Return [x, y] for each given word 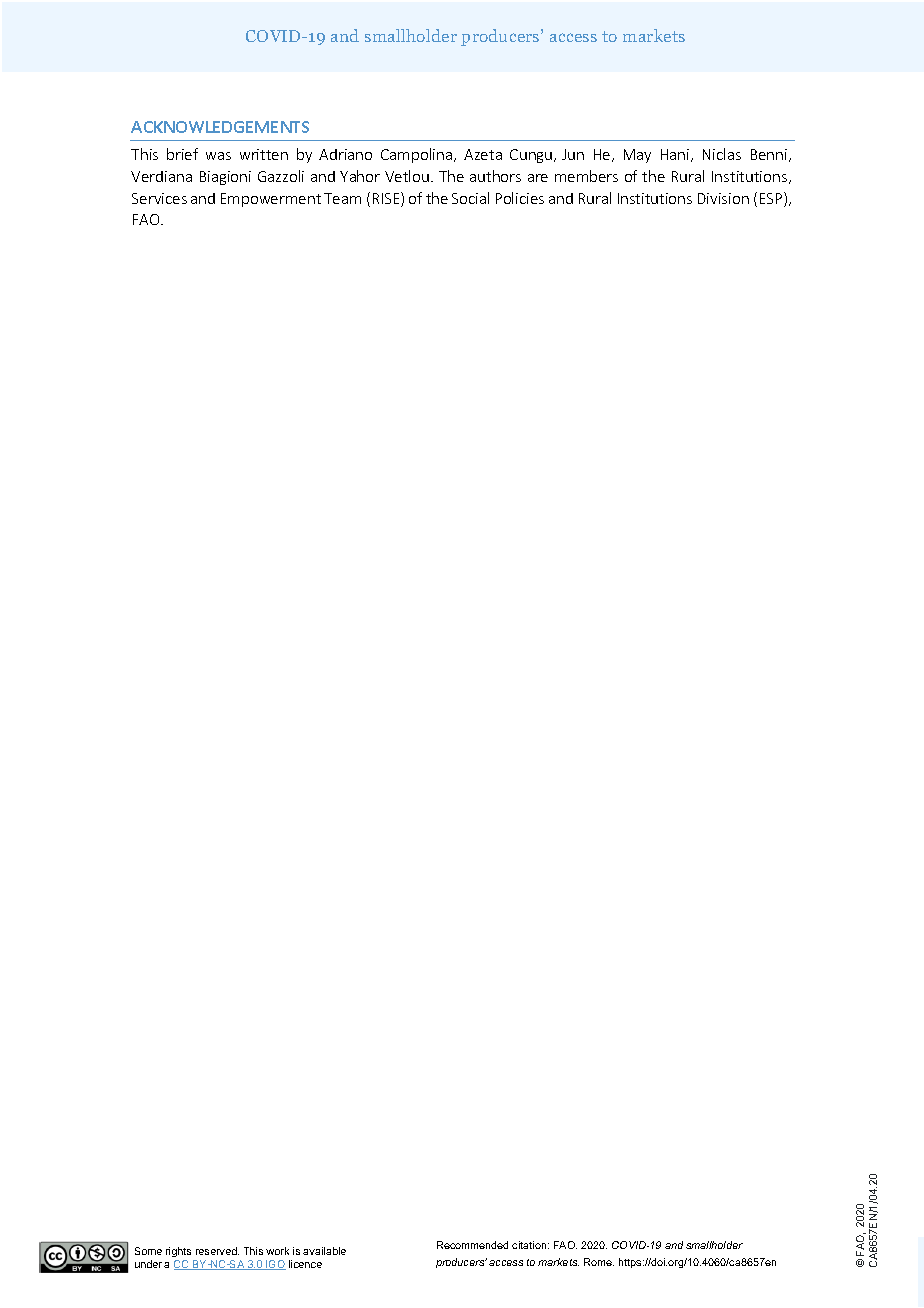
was [218, 156]
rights [178, 1252]
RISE [387, 199]
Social [470, 198]
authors [495, 176]
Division [723, 198]
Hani [676, 155]
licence [305, 1264]
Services [159, 198]
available [324, 1251]
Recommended [472, 1245]
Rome [599, 1262]
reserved [217, 1251]
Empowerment [271, 200]
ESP [772, 199]
